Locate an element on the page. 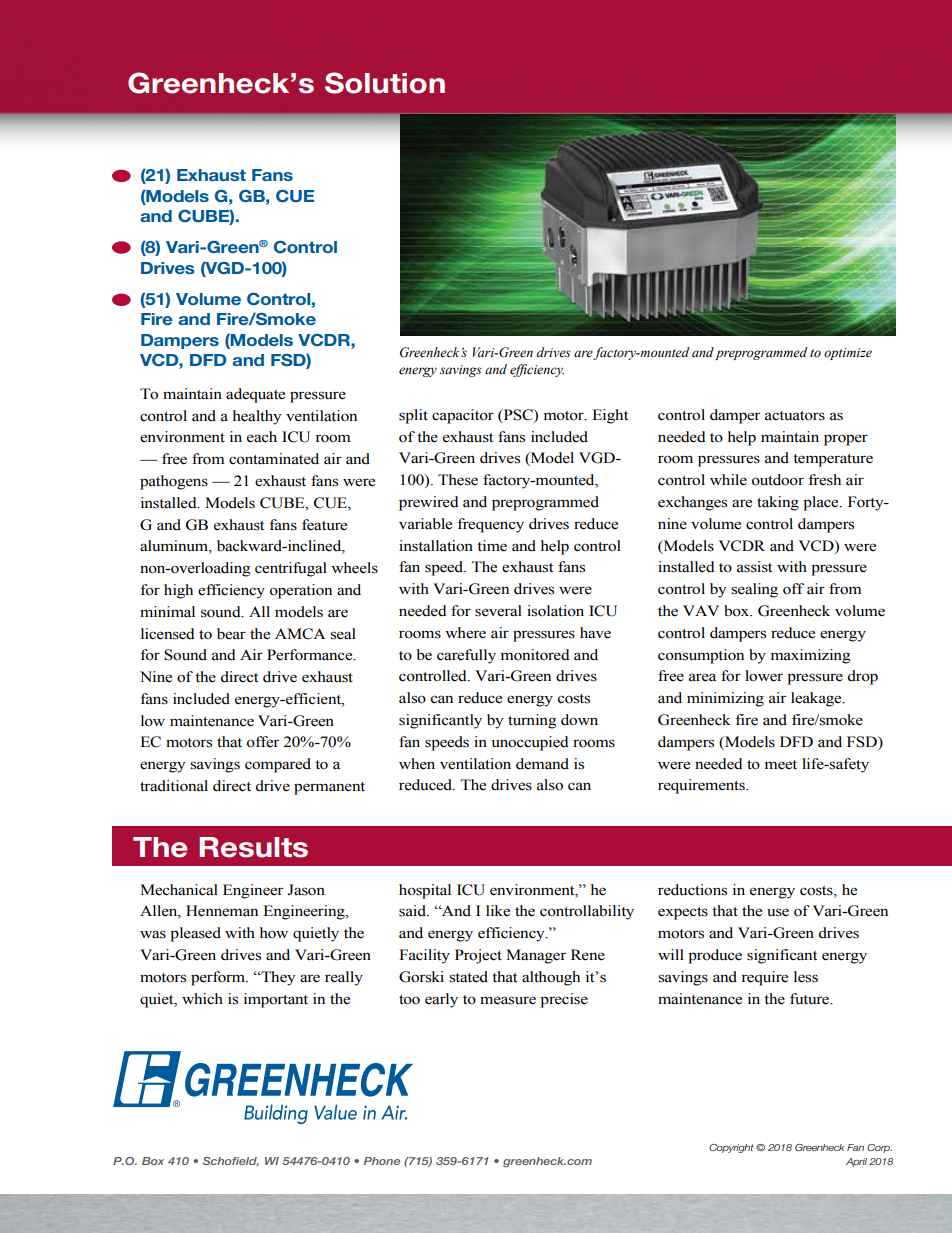 This document has width=952, height=1233. demand is located at coordinates (542, 764).
